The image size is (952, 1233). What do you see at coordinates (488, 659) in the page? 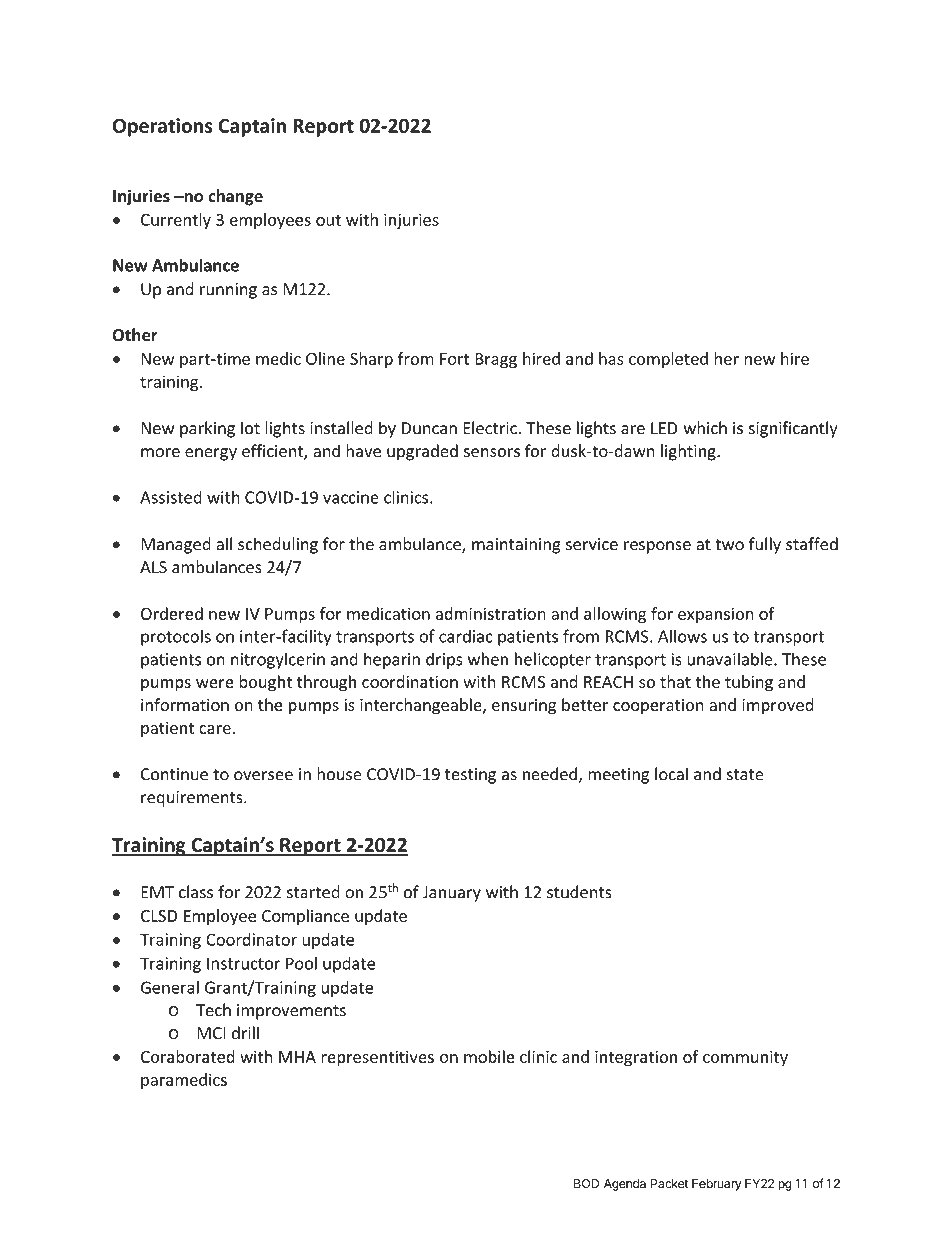
I see `when` at bounding box center [488, 659].
